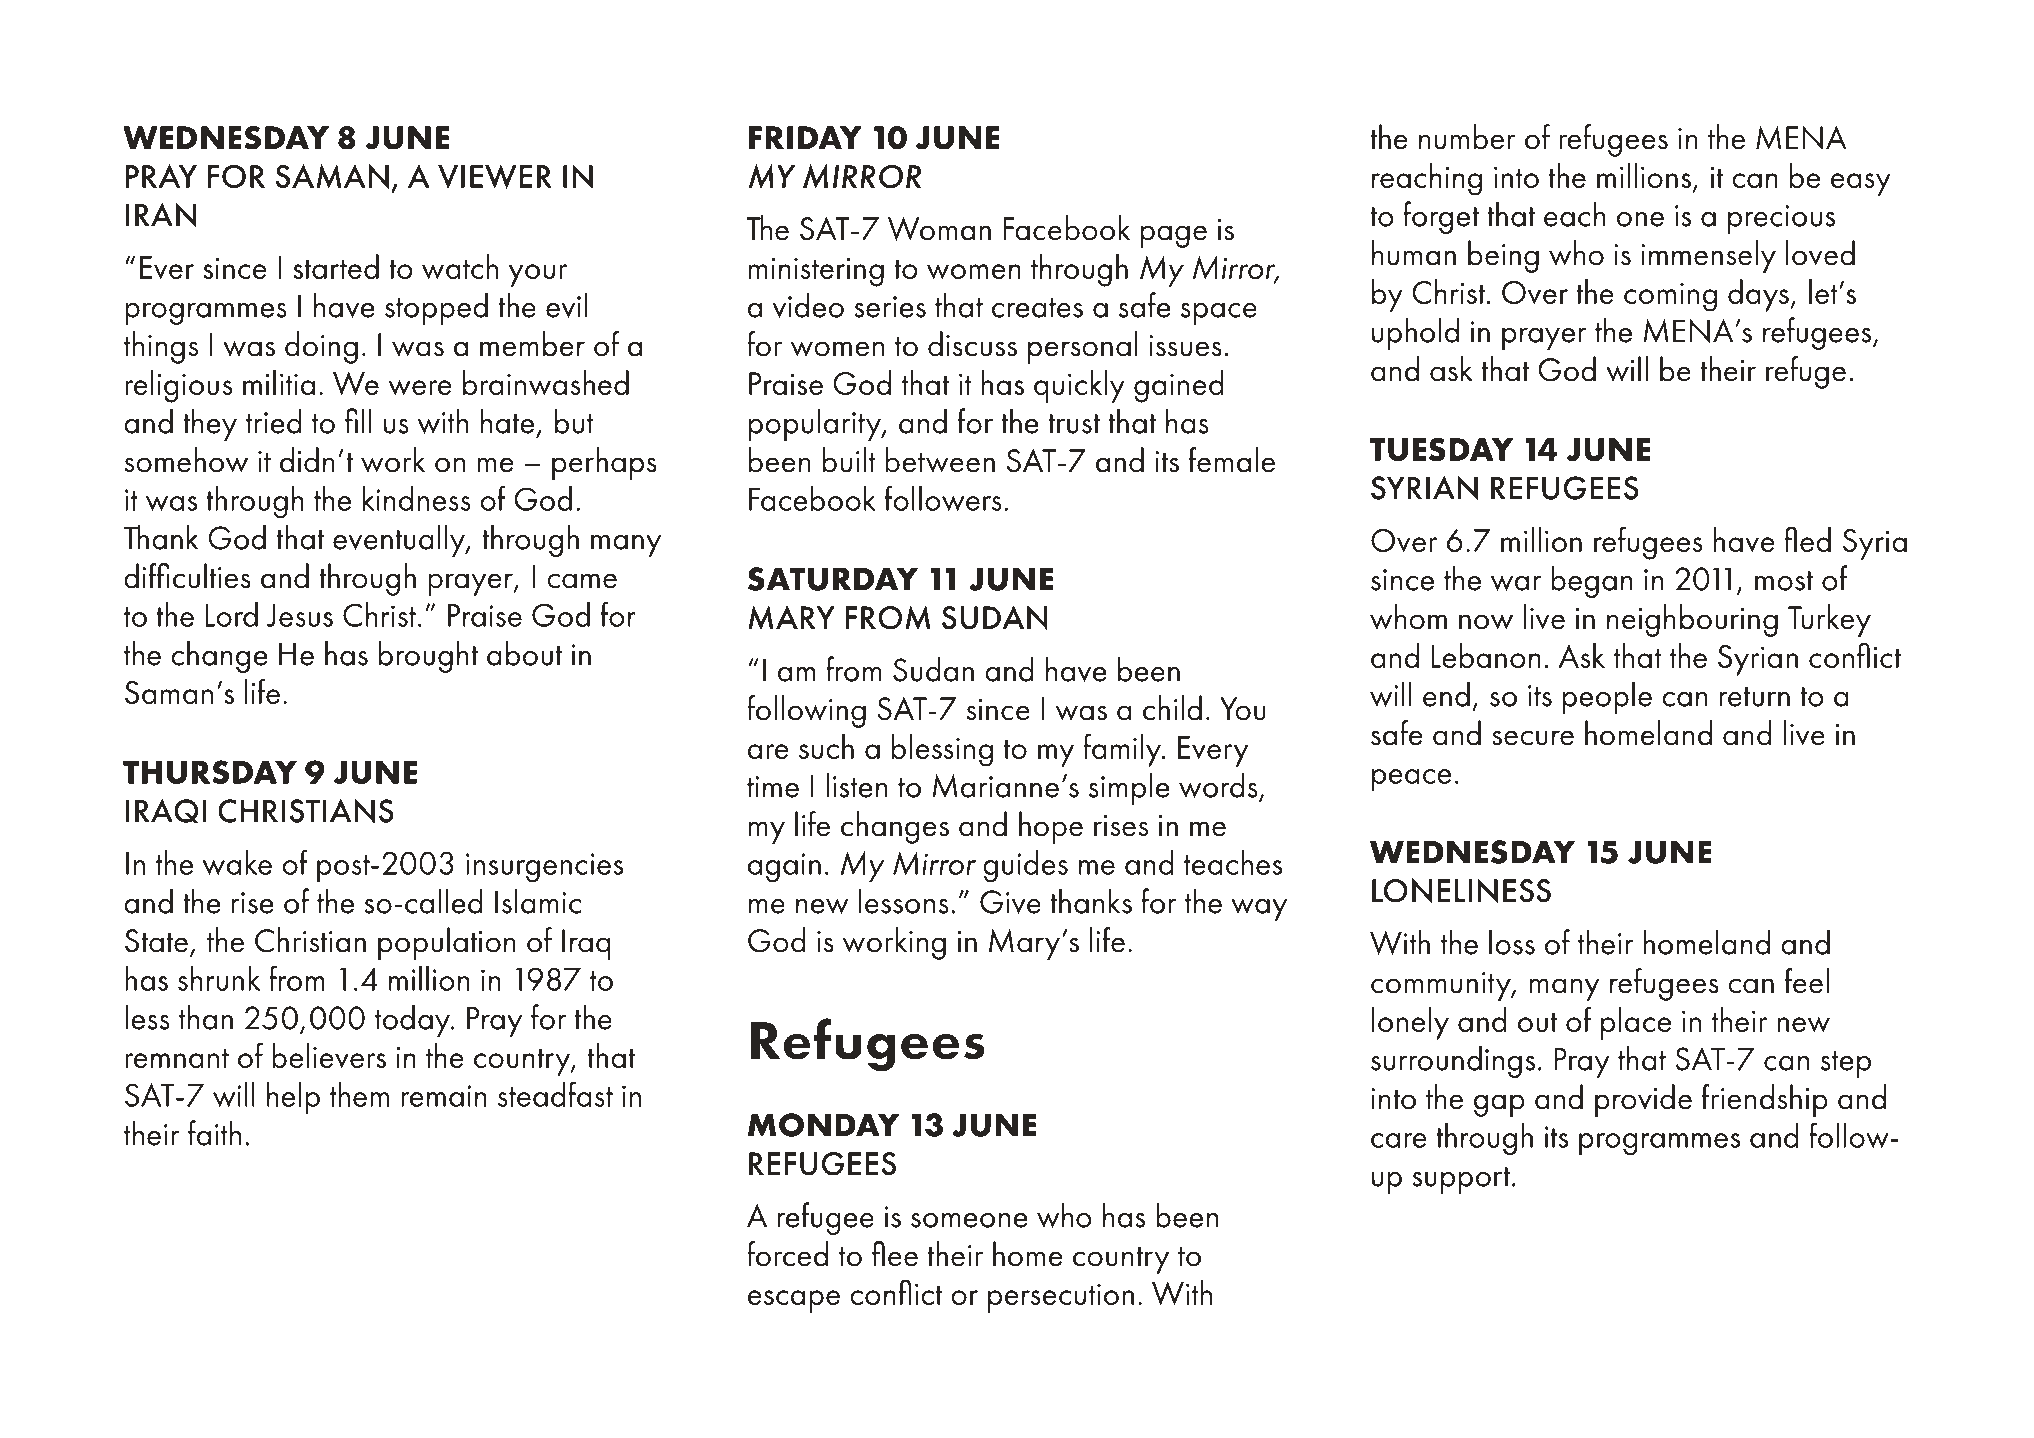 Image resolution: width=2034 pixels, height=1438 pixels. Describe the element at coordinates (1061, 1298) in the screenshot. I see `persecution` at that location.
